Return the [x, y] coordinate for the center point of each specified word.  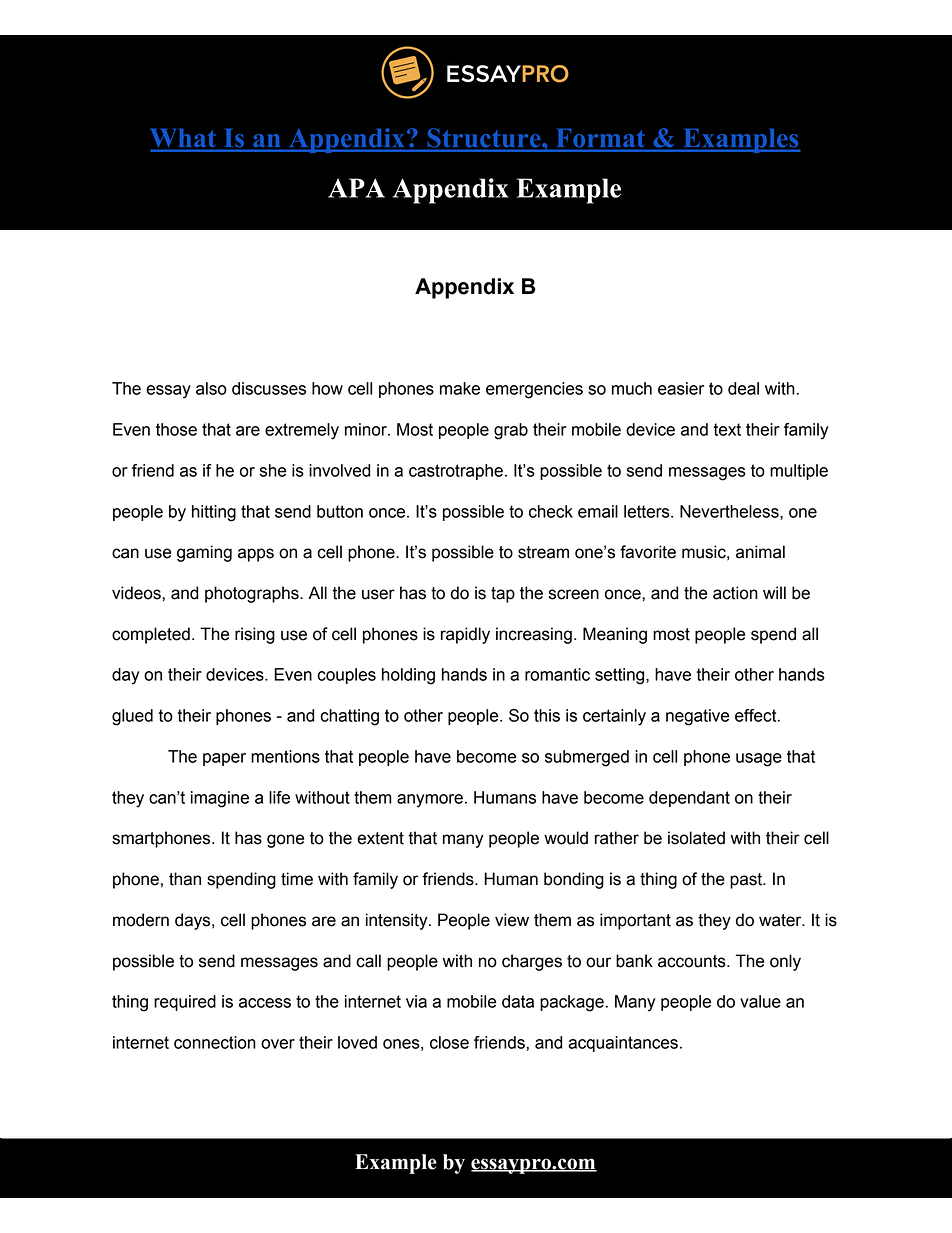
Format [600, 138]
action [735, 593]
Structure [484, 138]
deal [743, 388]
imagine [220, 799]
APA [356, 188]
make [460, 388]
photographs [253, 594]
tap [503, 595]
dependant [689, 799]
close [449, 1042]
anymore [430, 801]
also [211, 388]
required [185, 1003]
